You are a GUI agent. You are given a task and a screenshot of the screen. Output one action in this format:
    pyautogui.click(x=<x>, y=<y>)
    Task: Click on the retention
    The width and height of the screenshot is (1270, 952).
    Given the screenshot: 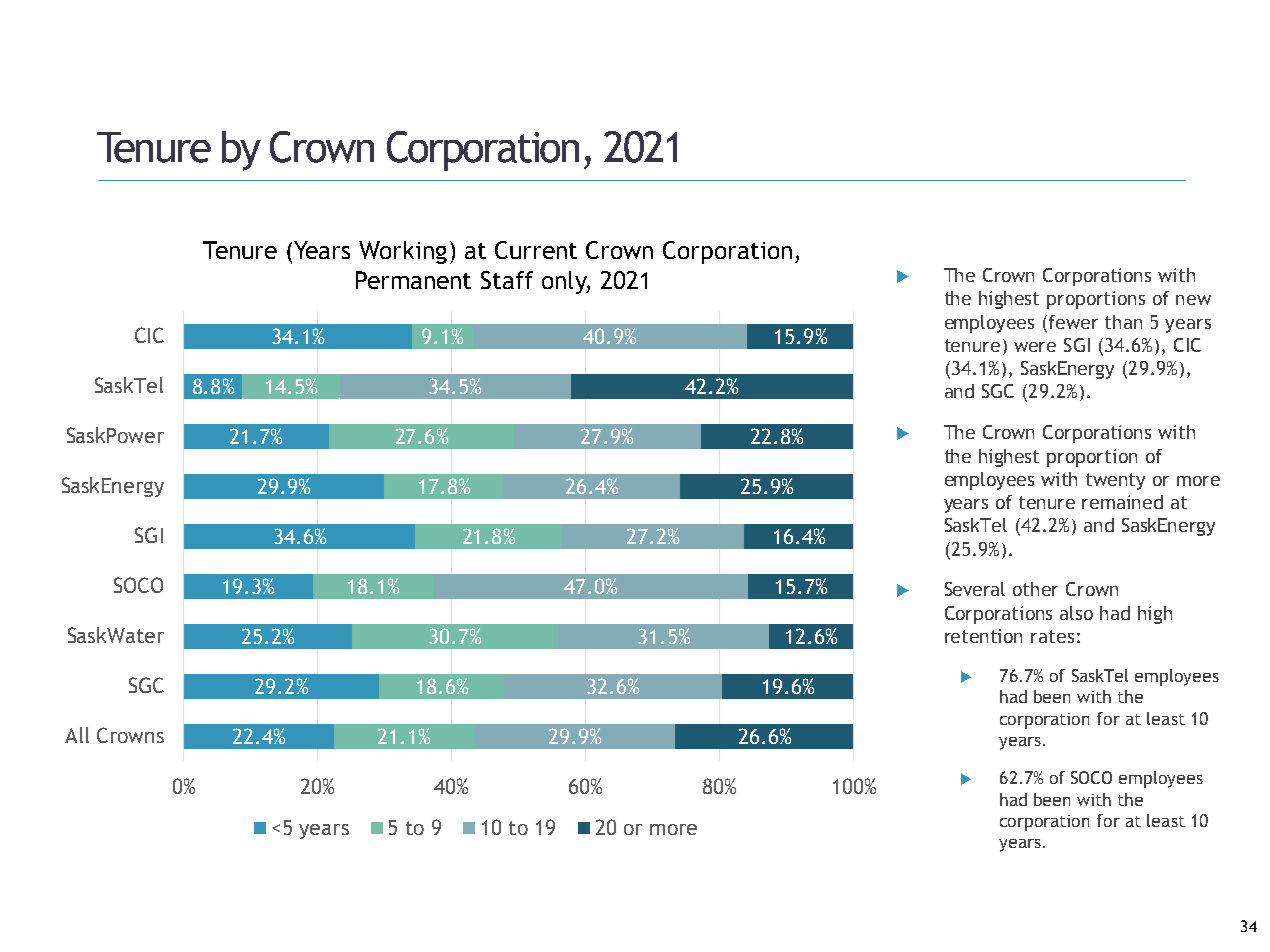 What is the action you would take?
    pyautogui.click(x=983, y=636)
